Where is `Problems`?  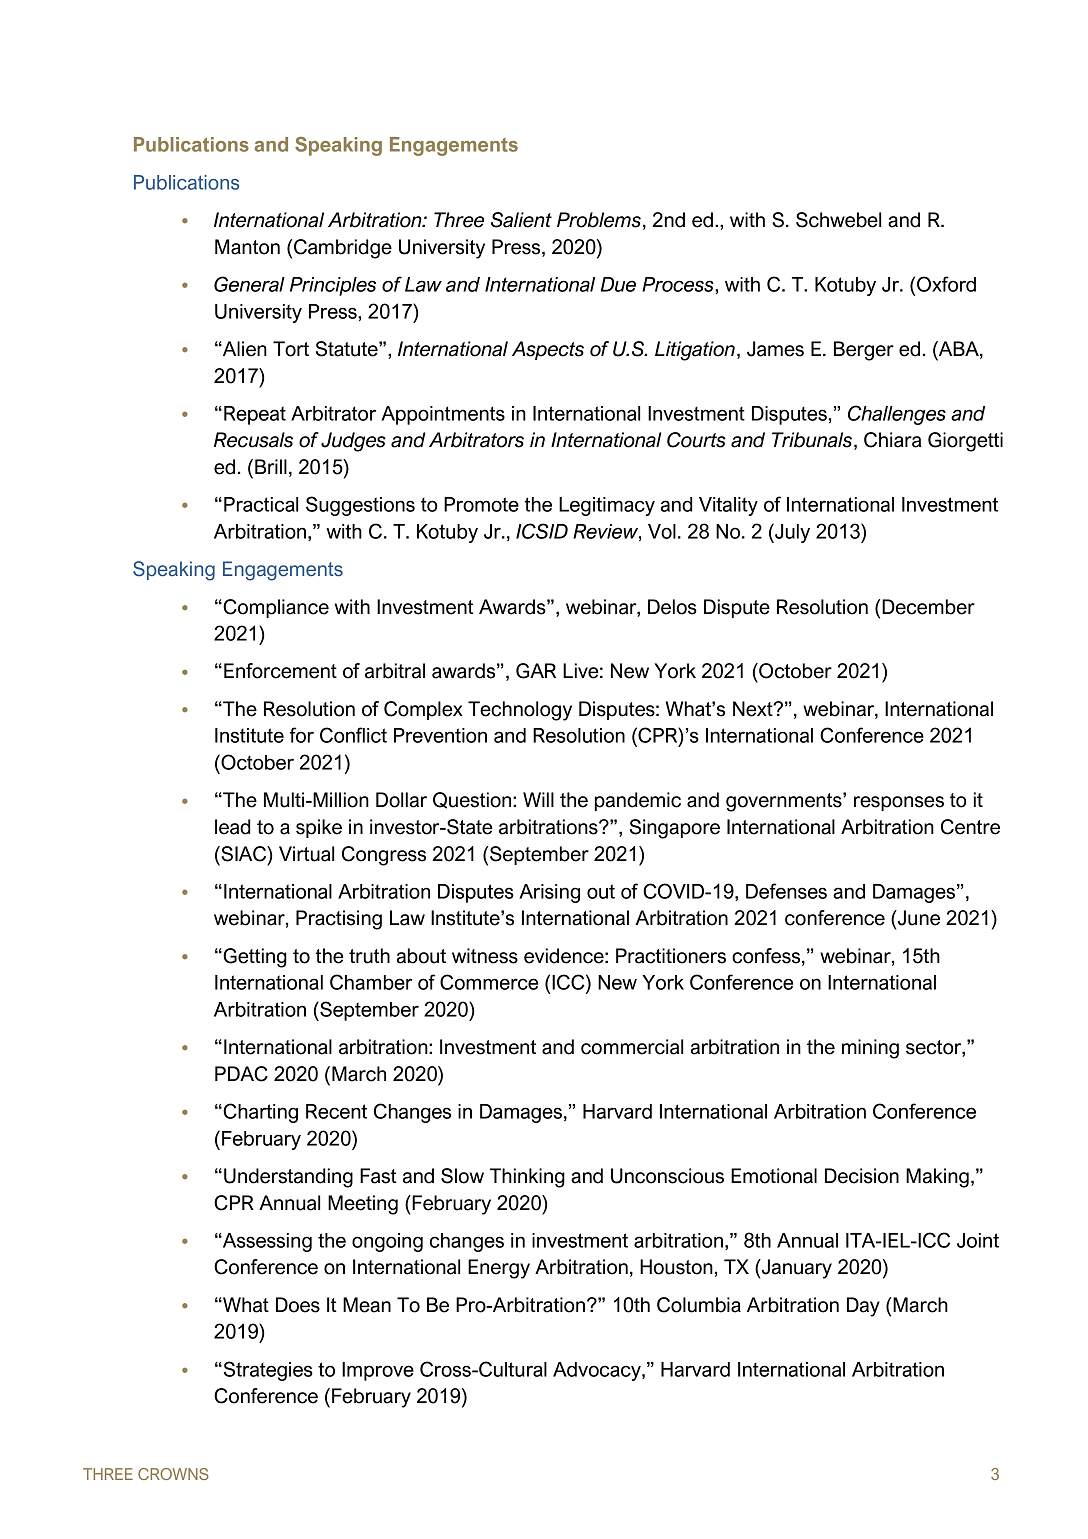
Problems is located at coordinates (599, 220).
